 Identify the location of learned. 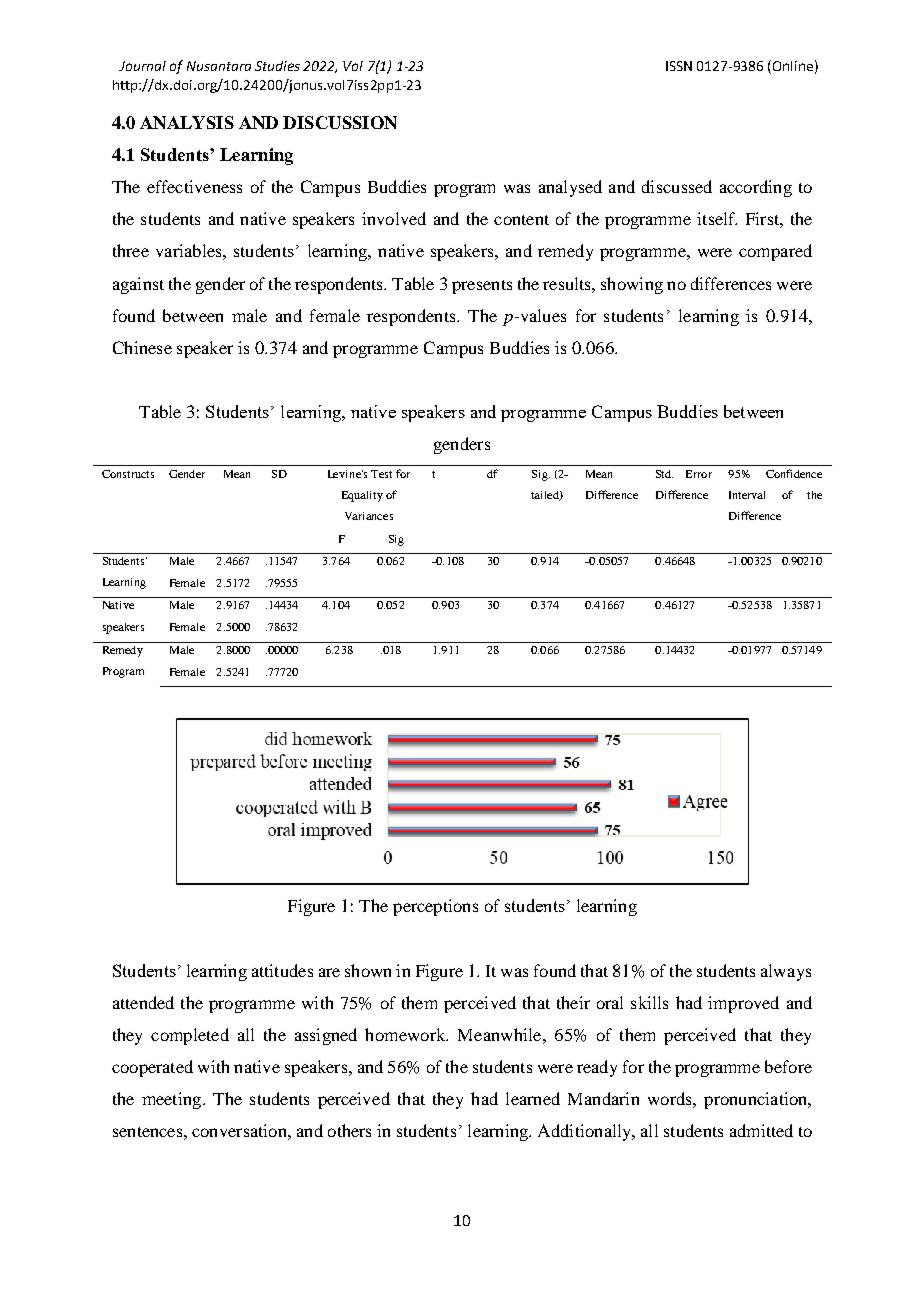
(533, 1098).
